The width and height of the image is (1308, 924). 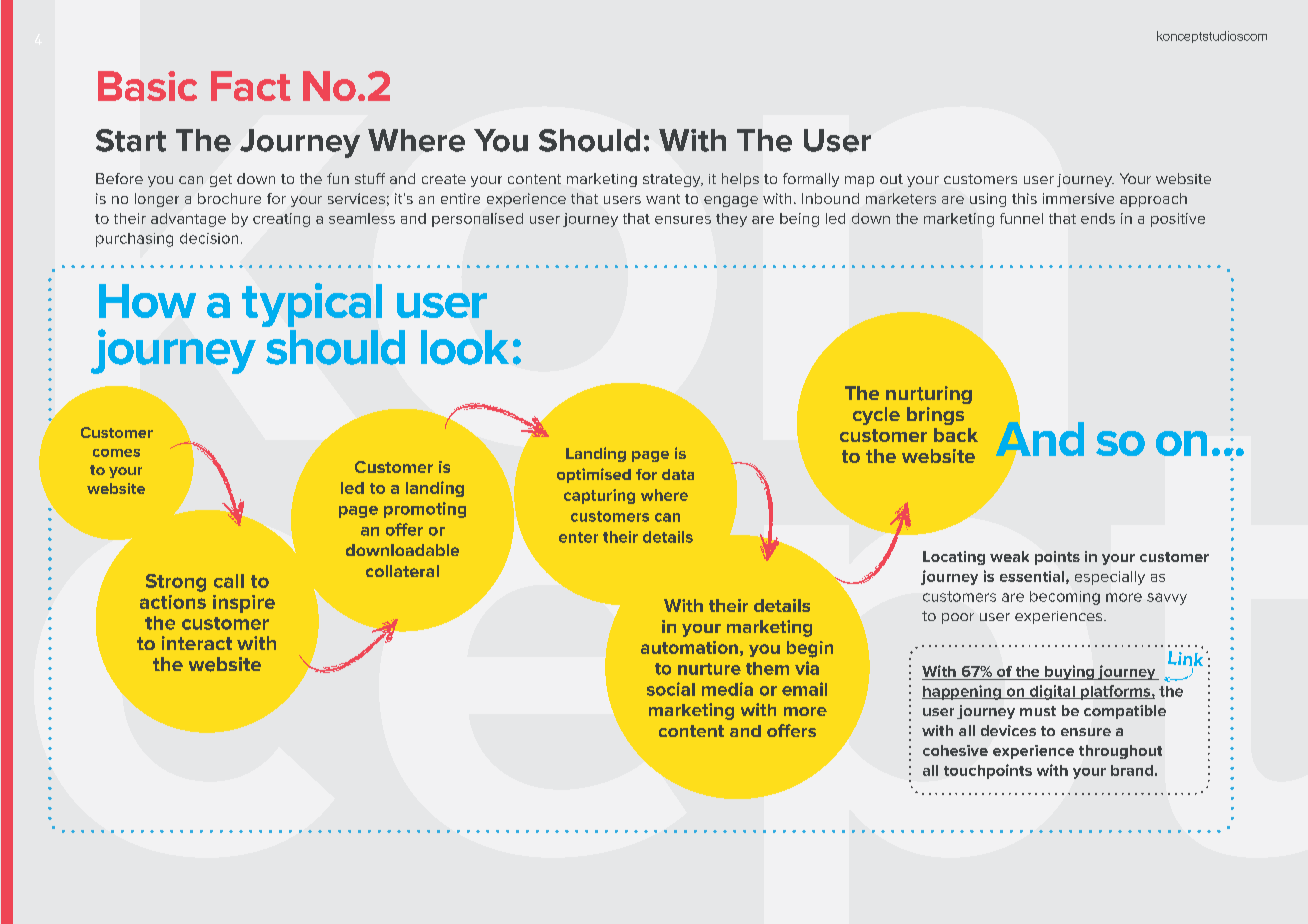 I want to click on decision, so click(x=209, y=238).
